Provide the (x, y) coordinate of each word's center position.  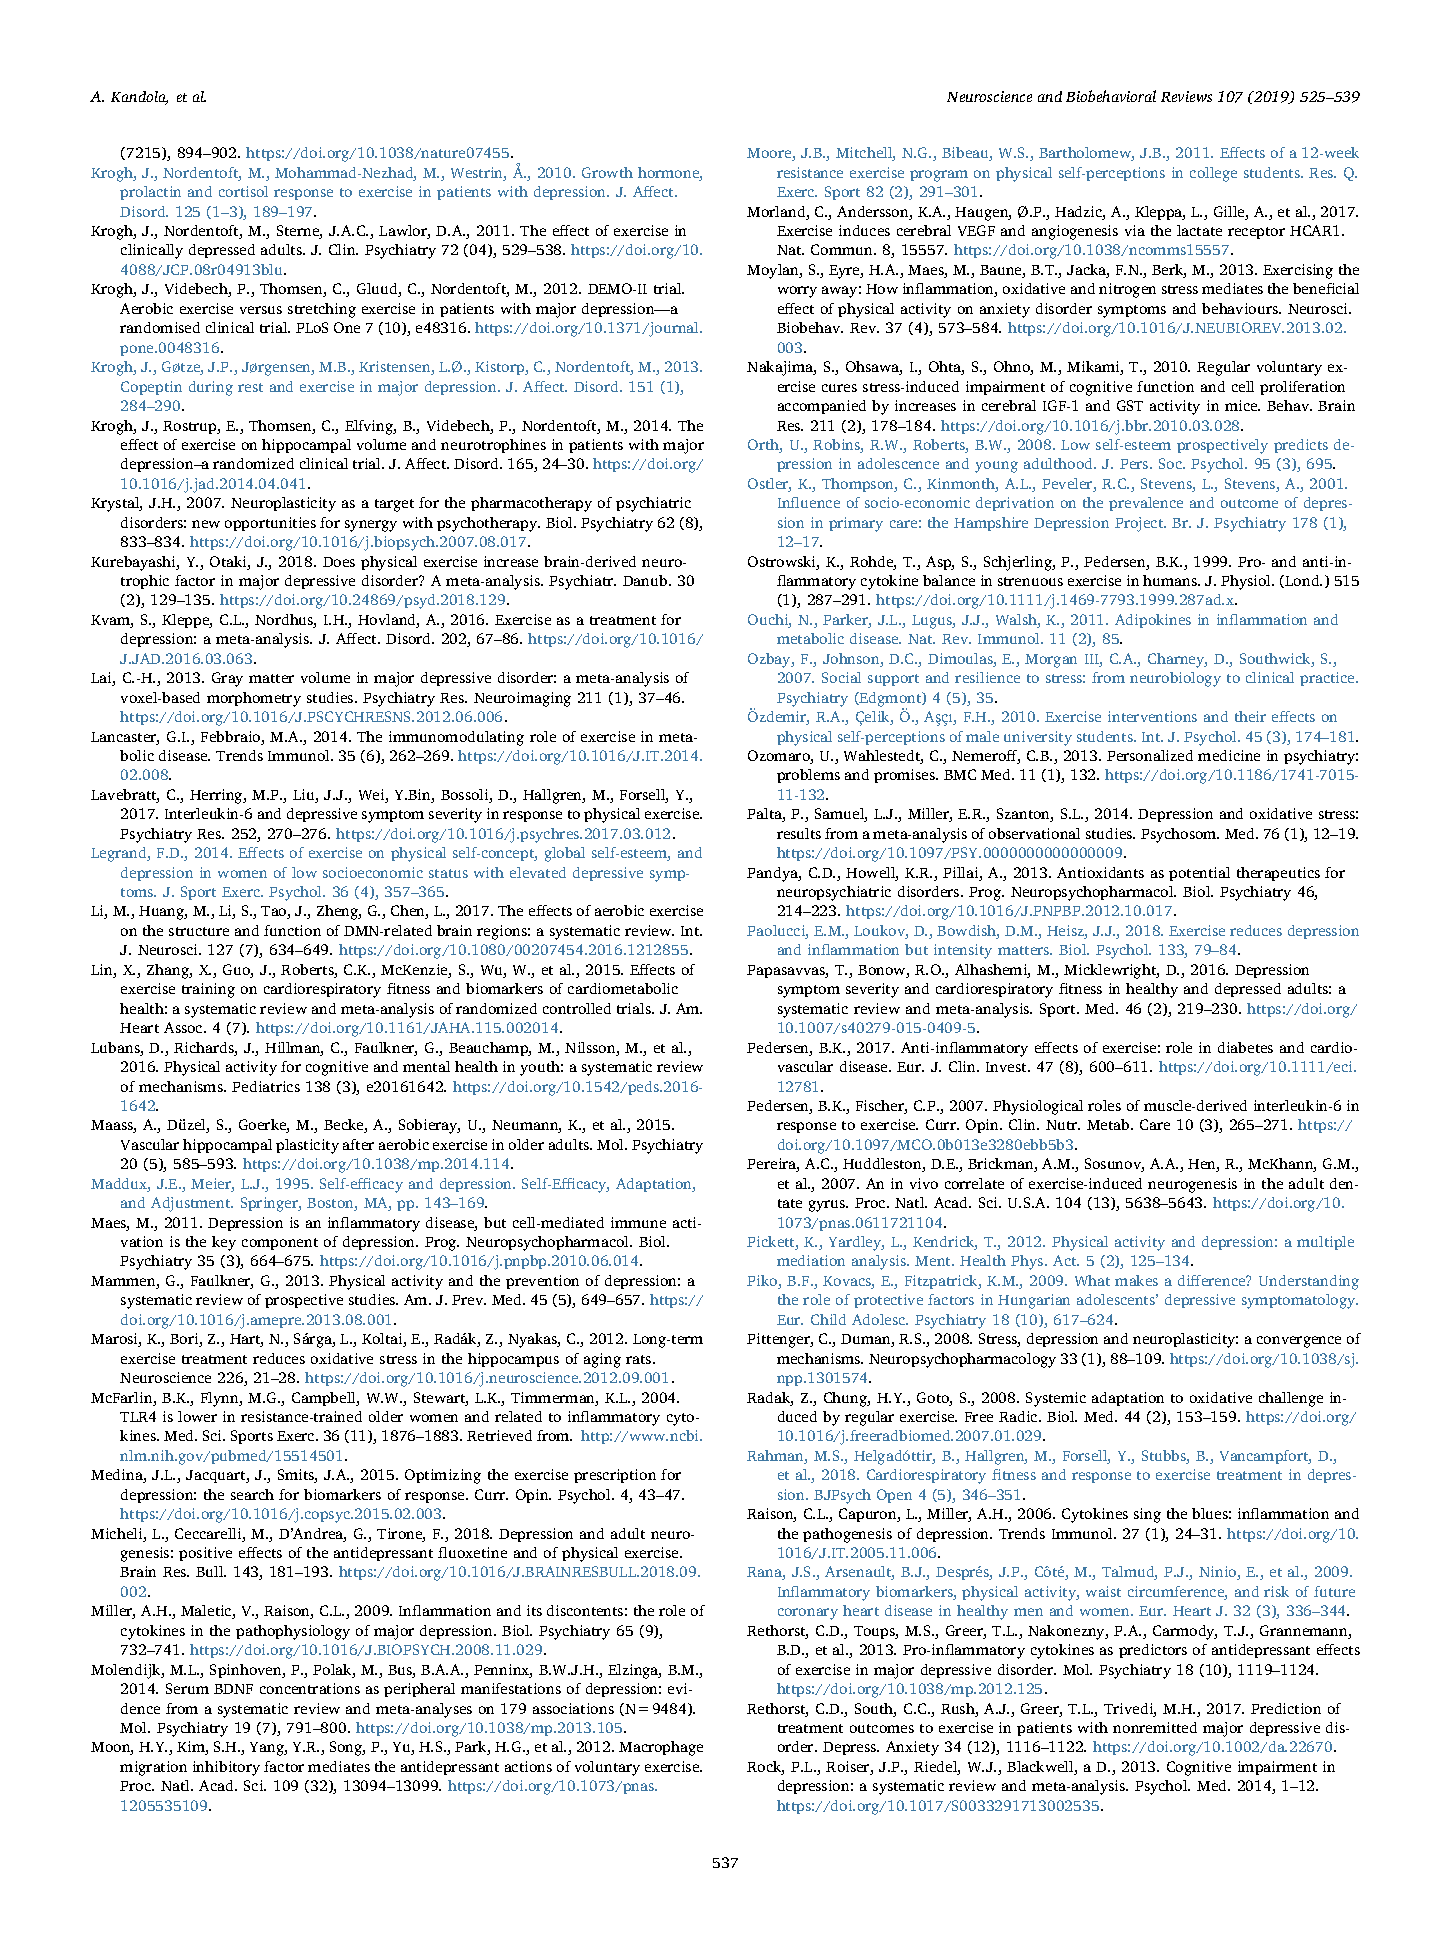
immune (638, 1222)
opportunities (270, 524)
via (1135, 230)
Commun (843, 249)
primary (856, 524)
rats (640, 1359)
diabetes (1245, 1047)
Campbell (325, 1399)
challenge (1291, 1399)
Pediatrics (266, 1086)
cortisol (243, 191)
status (448, 873)
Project (1140, 524)
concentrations (310, 1688)
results (799, 833)
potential (1199, 874)
